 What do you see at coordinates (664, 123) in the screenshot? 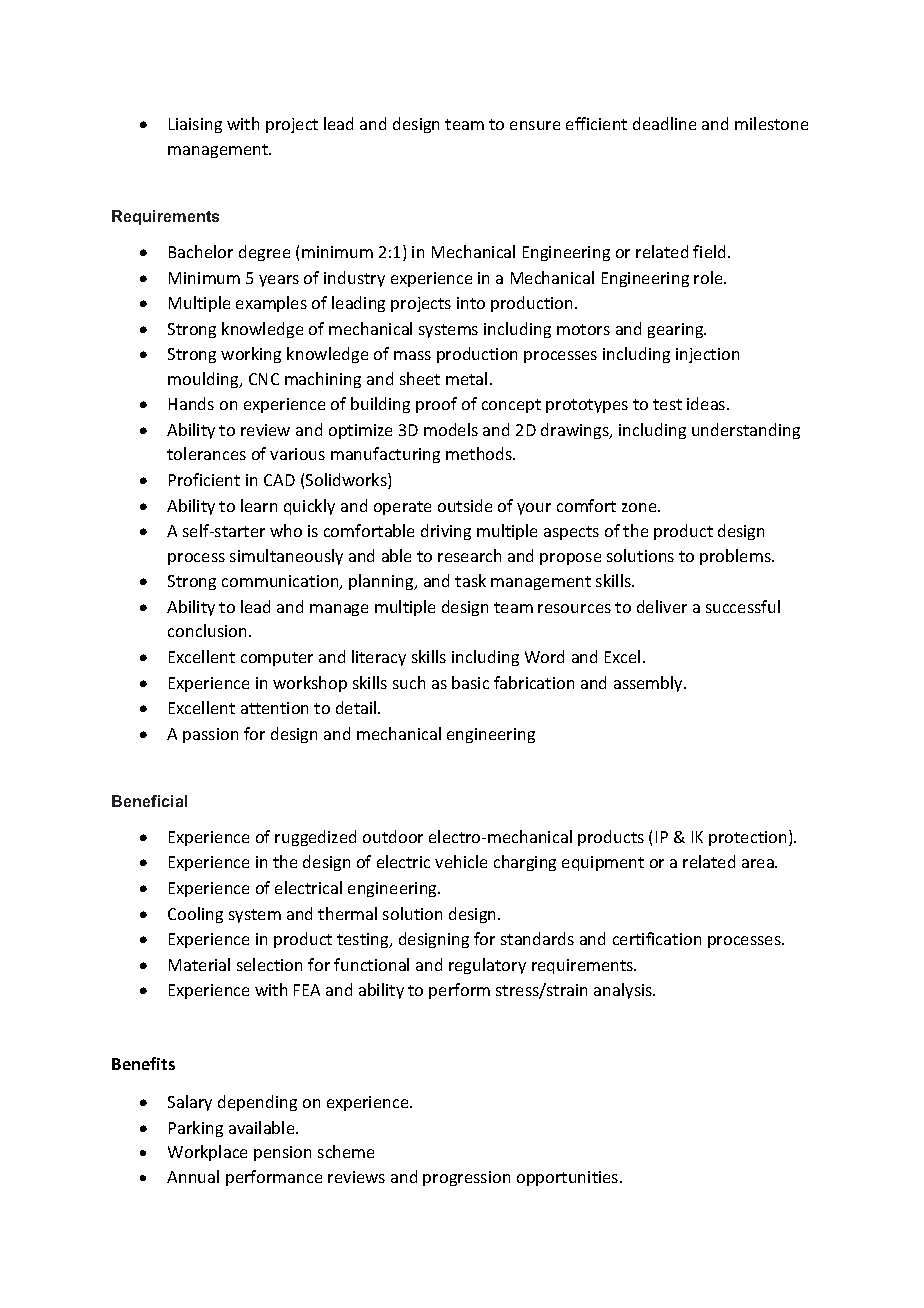
I see `deadline` at bounding box center [664, 123].
